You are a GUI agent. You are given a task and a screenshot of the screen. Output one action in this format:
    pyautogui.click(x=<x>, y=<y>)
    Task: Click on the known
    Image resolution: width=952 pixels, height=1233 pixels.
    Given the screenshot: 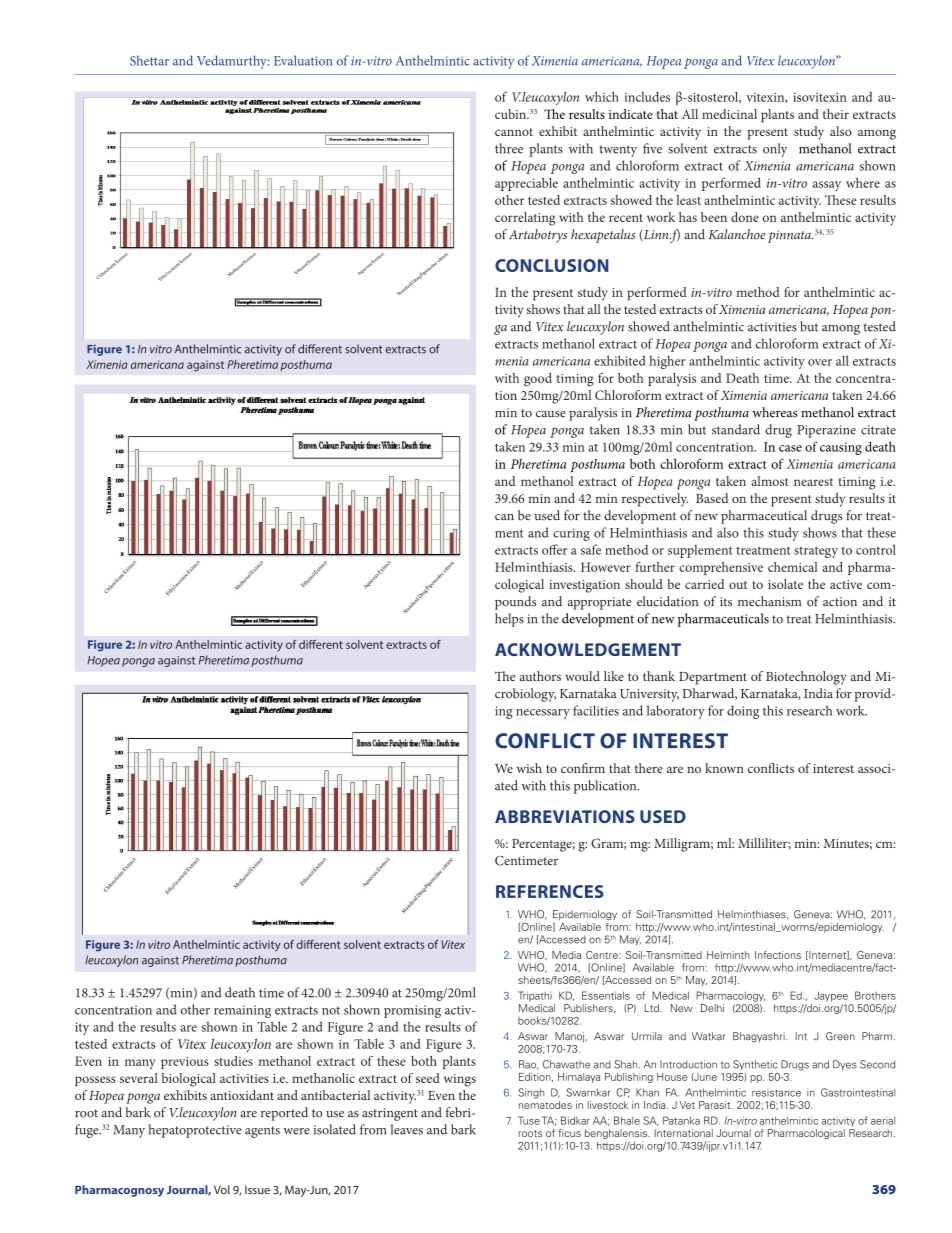 What is the action you would take?
    pyautogui.click(x=724, y=768)
